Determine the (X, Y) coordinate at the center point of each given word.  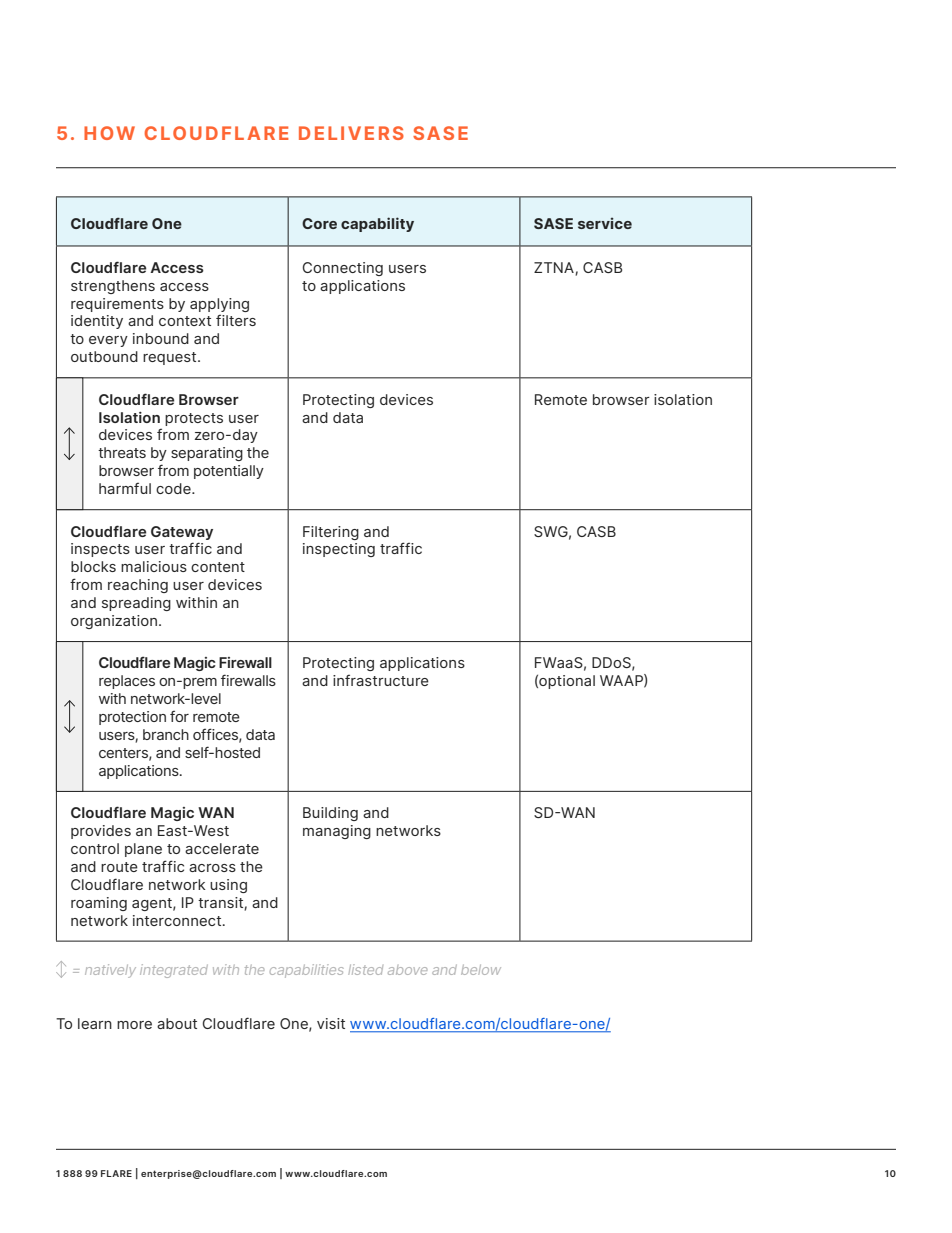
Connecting (342, 269)
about (177, 1023)
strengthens (113, 287)
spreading (136, 604)
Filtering (331, 533)
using (228, 886)
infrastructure (381, 680)
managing (337, 832)
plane (143, 850)
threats (122, 452)
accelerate (222, 848)
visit (331, 1023)
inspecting (339, 550)
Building (330, 814)
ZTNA (555, 268)
